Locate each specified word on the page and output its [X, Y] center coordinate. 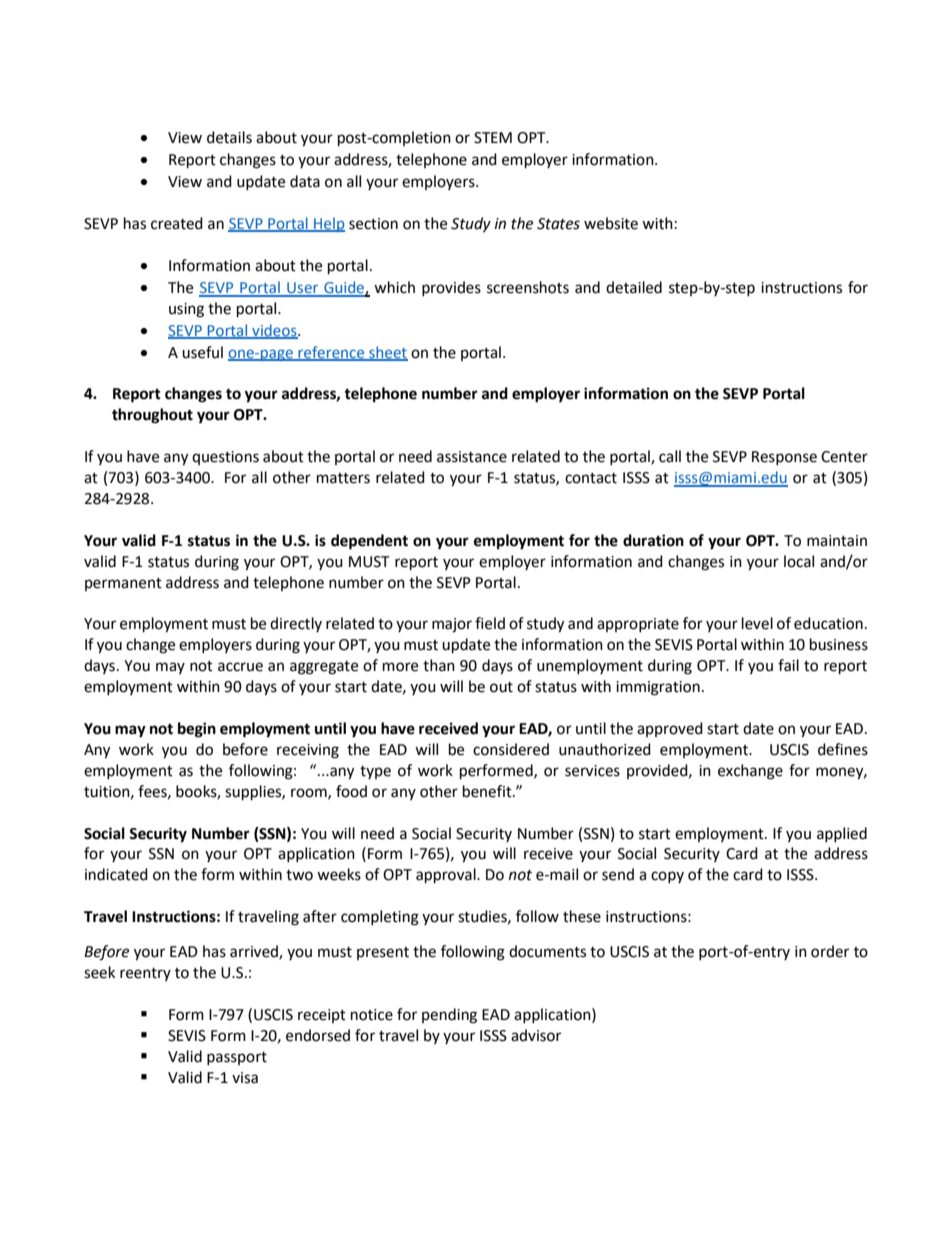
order [830, 951]
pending [449, 1016]
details [229, 137]
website [611, 223]
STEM [493, 138]
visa [245, 1078]
